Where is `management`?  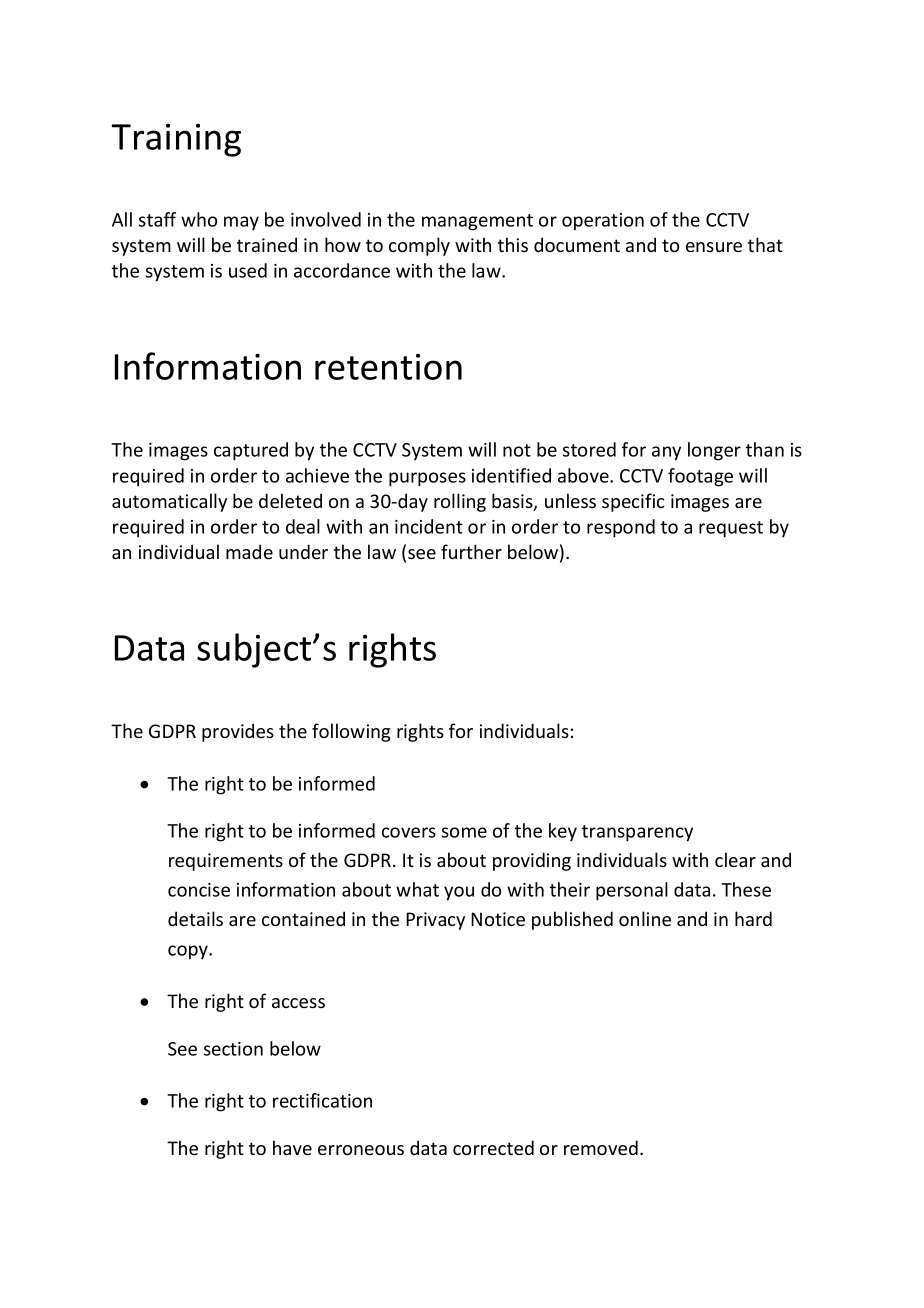
management is located at coordinates (477, 222).
